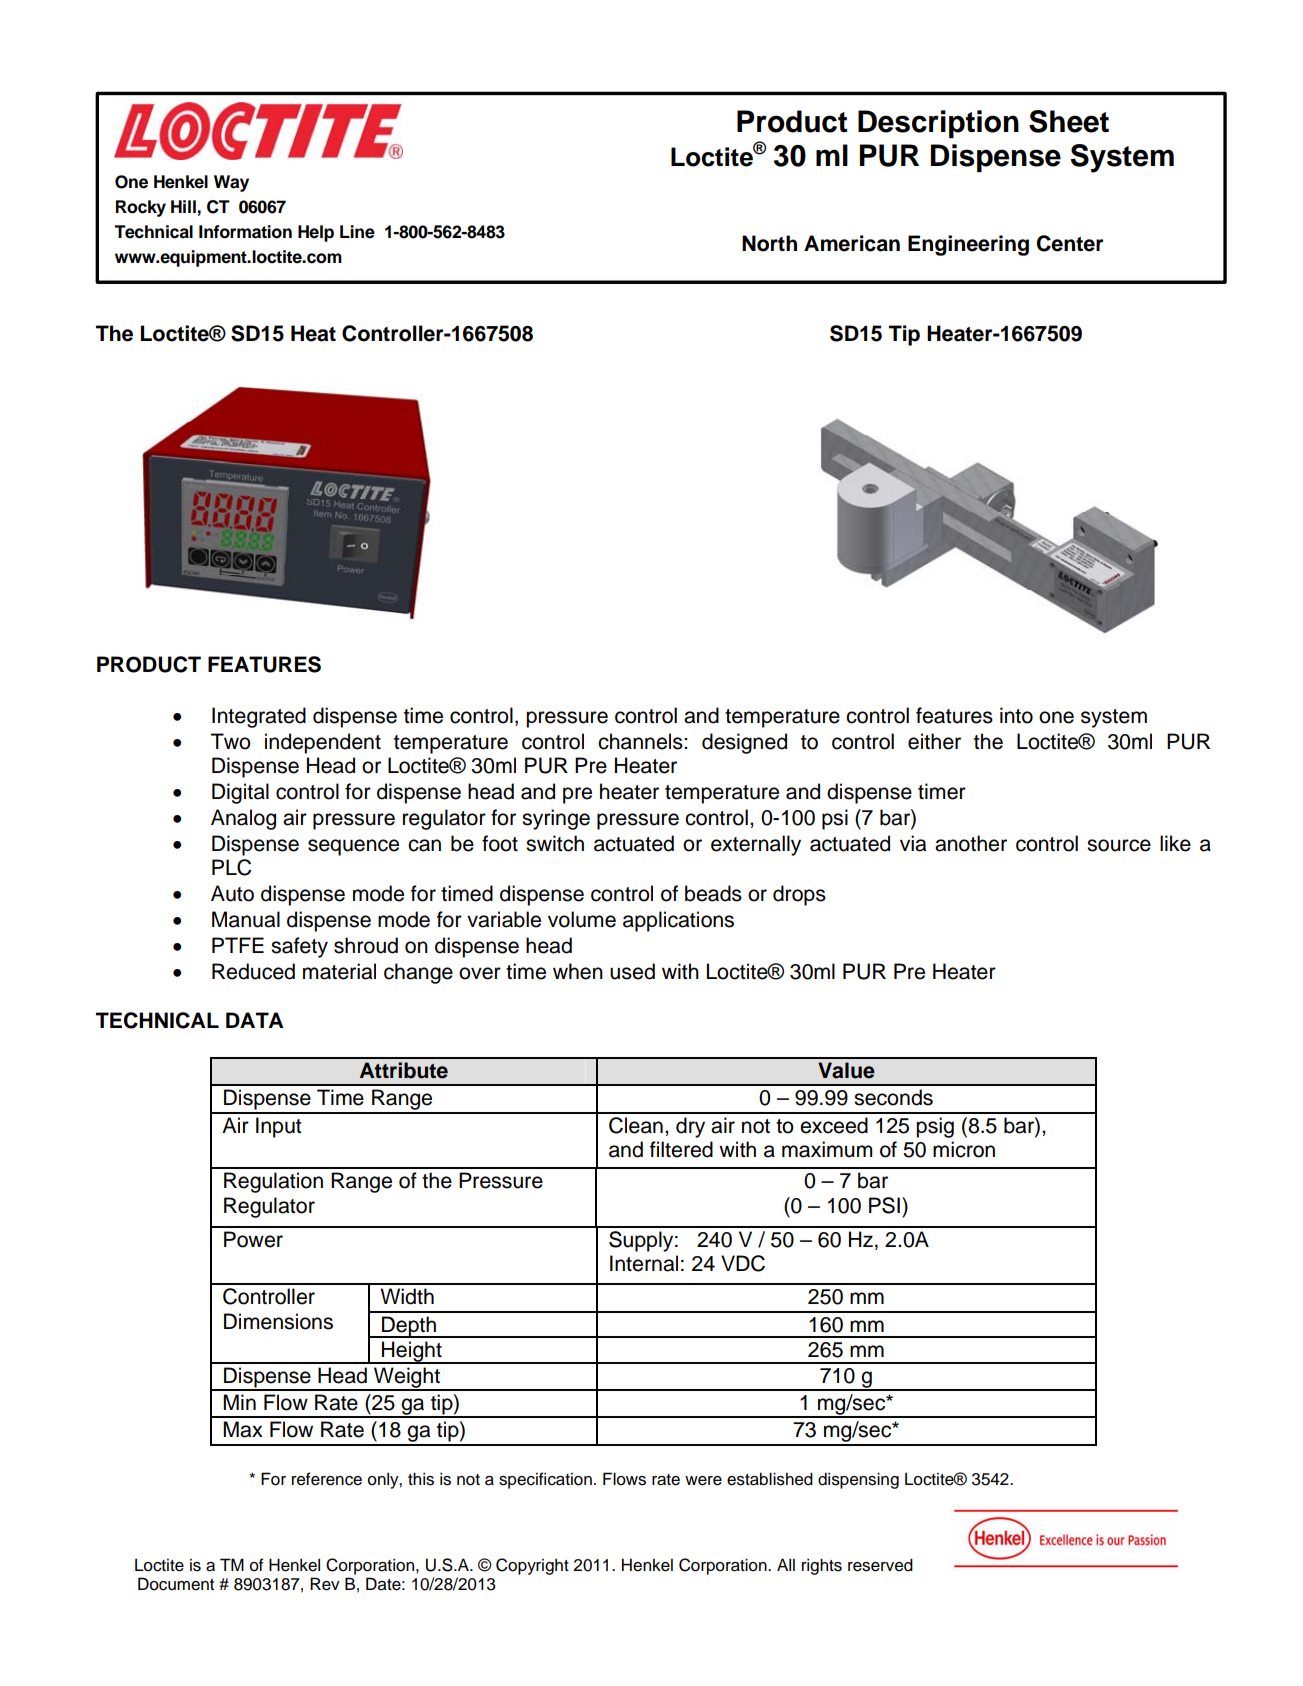  Describe the element at coordinates (703, 1481) in the screenshot. I see `were` at that location.
